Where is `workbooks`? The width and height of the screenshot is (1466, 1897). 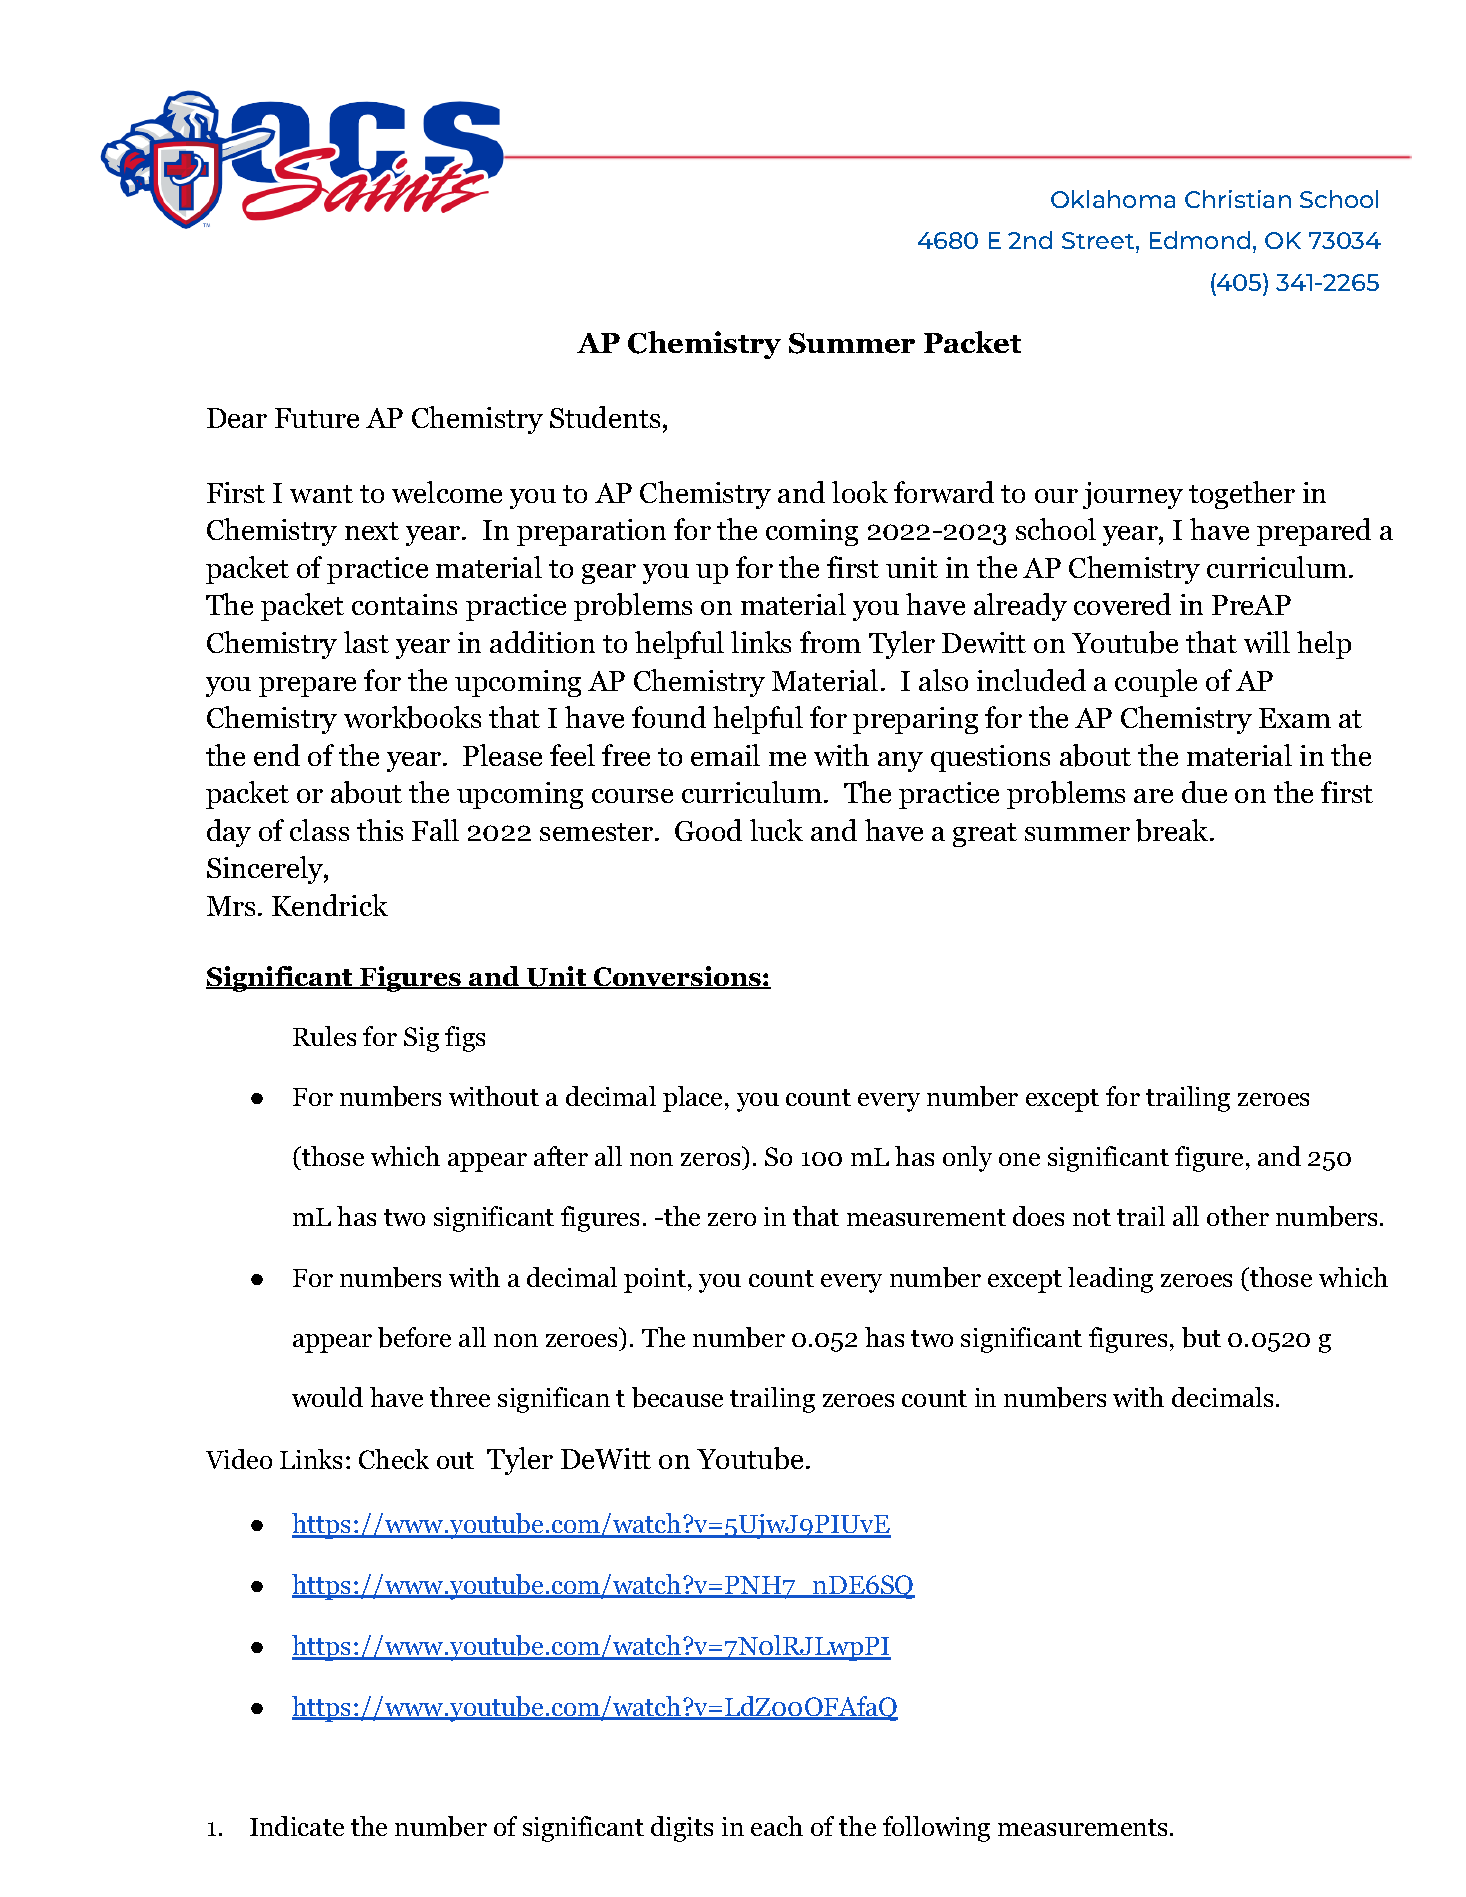
workbooks is located at coordinates (412, 717).
